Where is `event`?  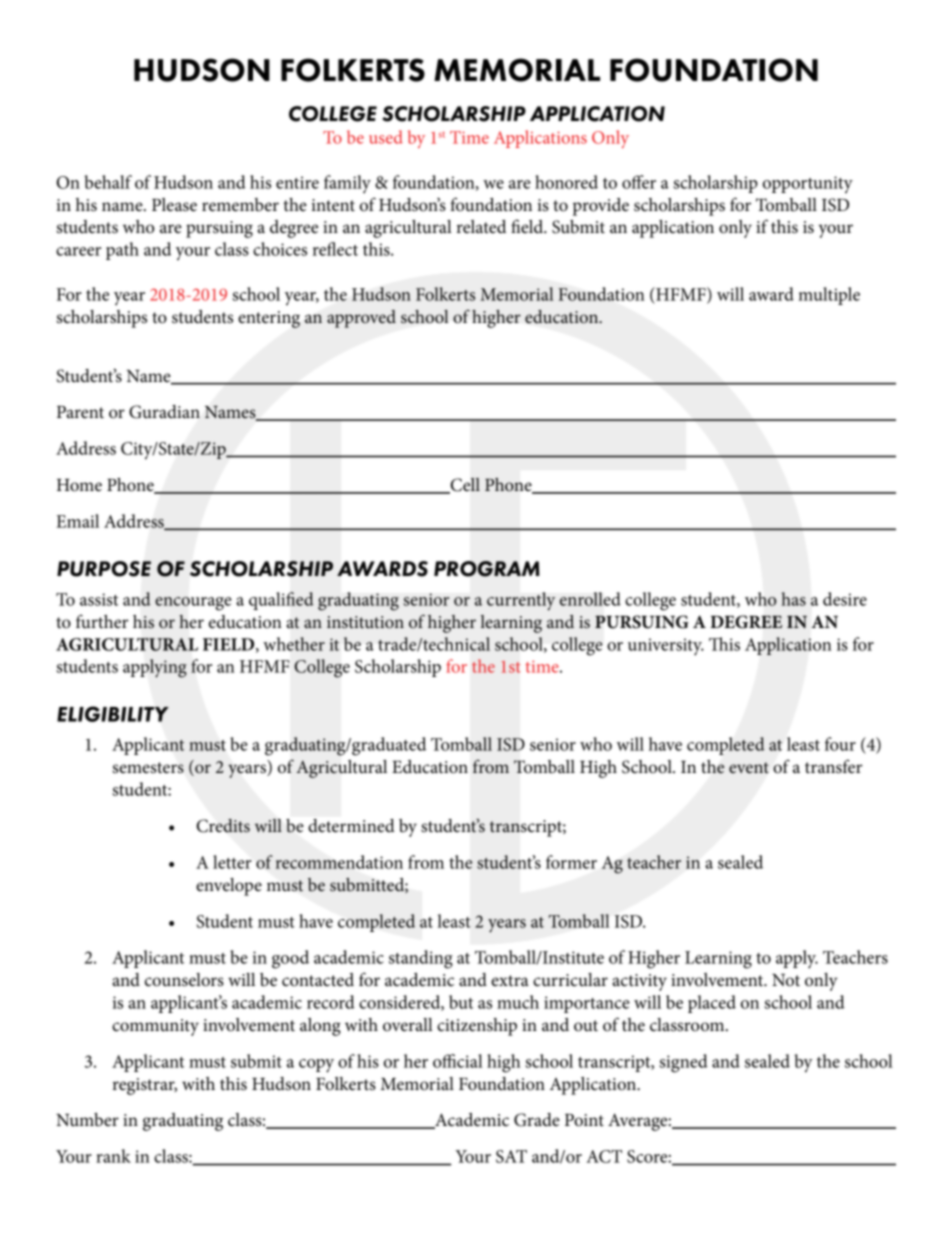 event is located at coordinates (749, 768).
